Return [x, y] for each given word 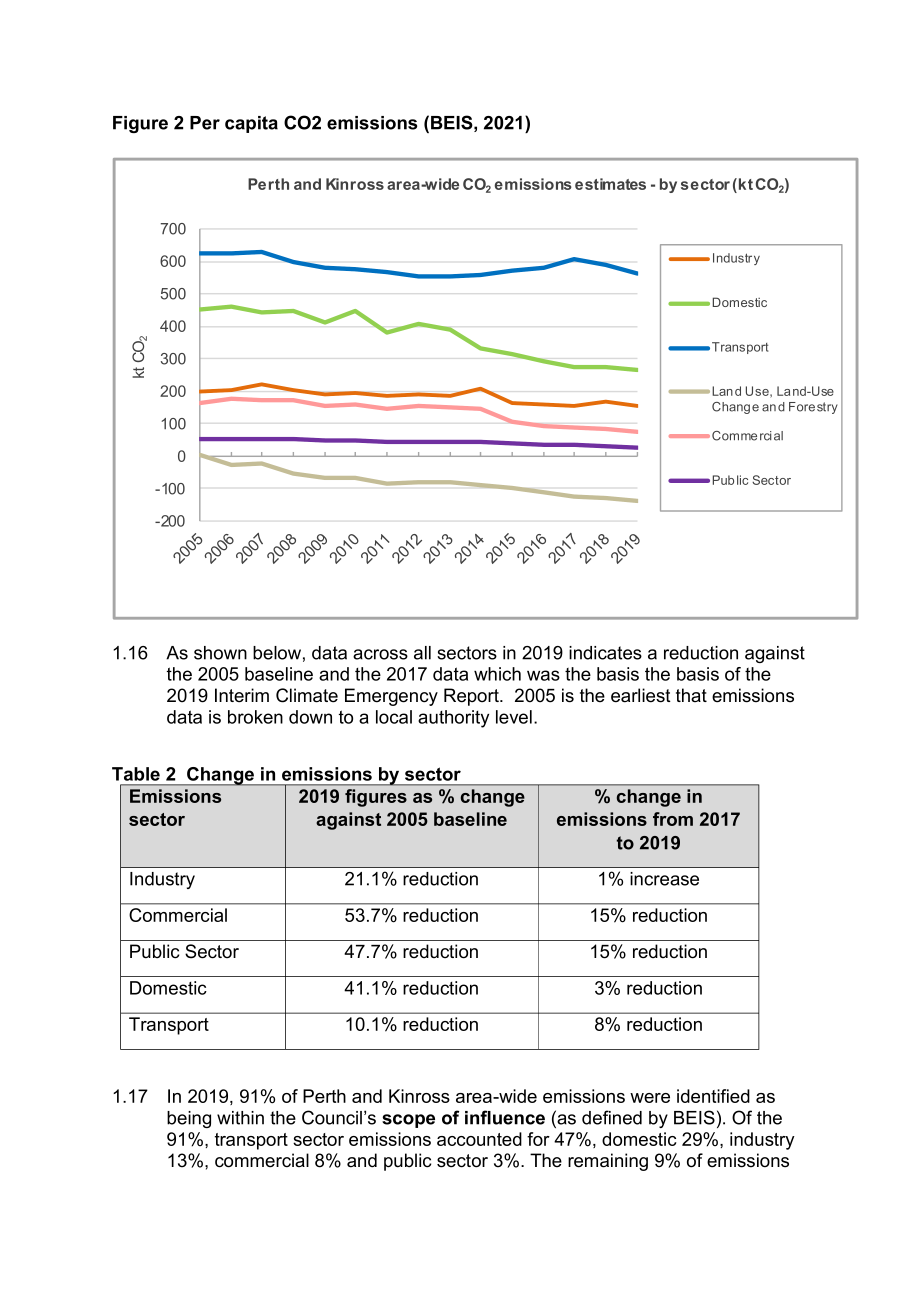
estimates [610, 184]
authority [453, 719]
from [673, 819]
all [422, 653]
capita [251, 124]
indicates [605, 653]
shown [220, 653]
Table [136, 774]
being [189, 1119]
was [543, 675]
